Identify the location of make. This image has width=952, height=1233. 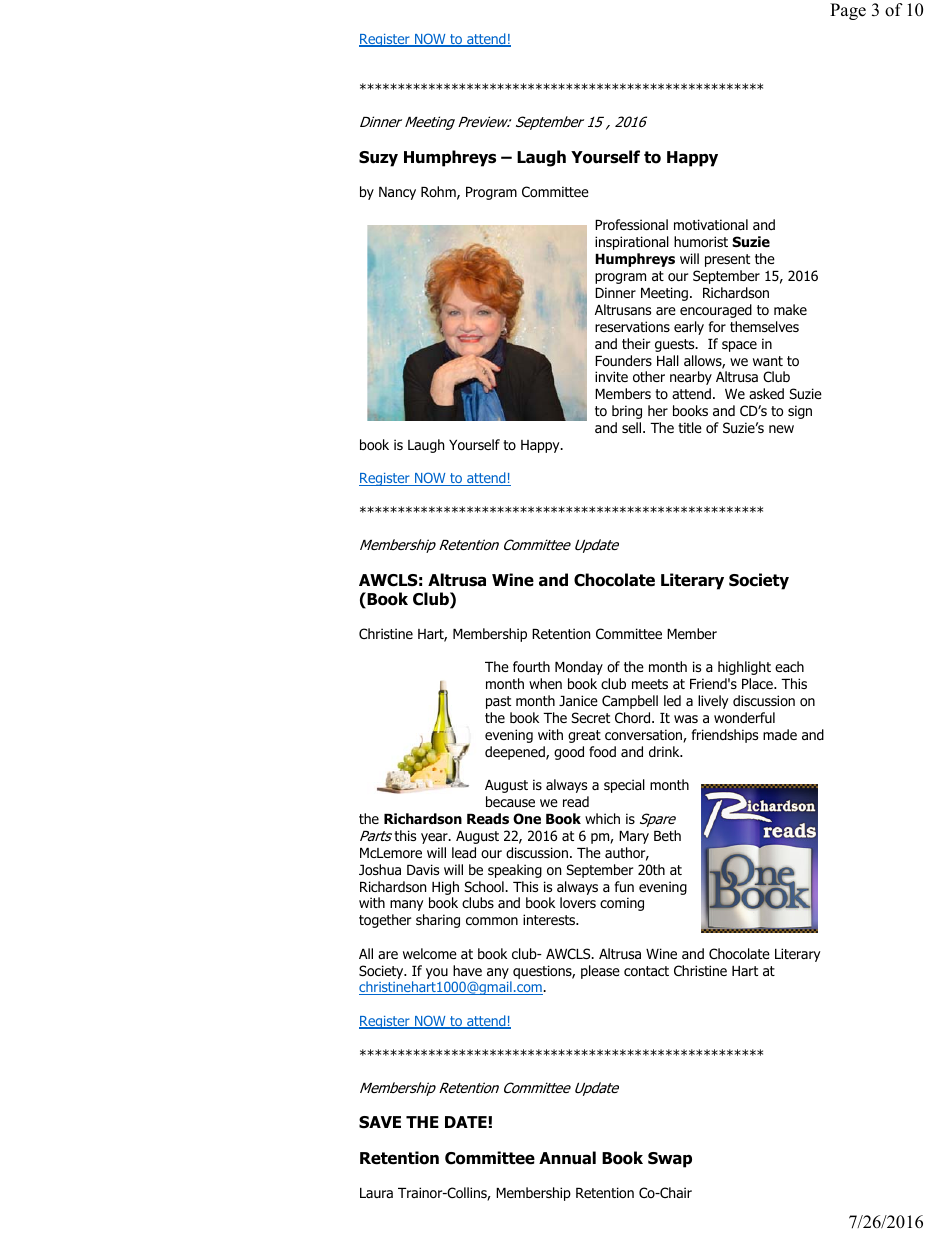
(790, 309).
